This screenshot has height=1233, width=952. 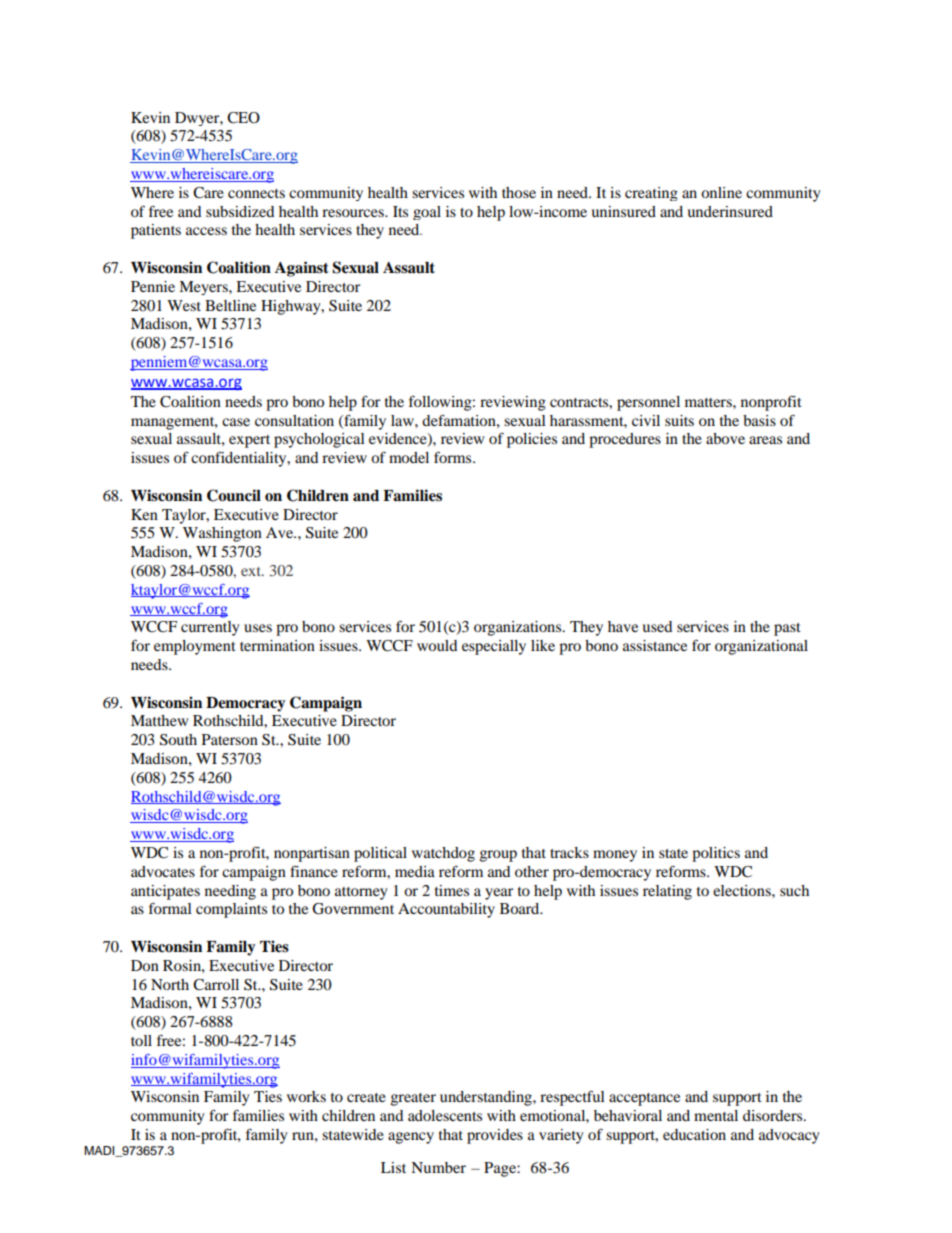 What do you see at coordinates (761, 647) in the screenshot?
I see `organizational` at bounding box center [761, 647].
